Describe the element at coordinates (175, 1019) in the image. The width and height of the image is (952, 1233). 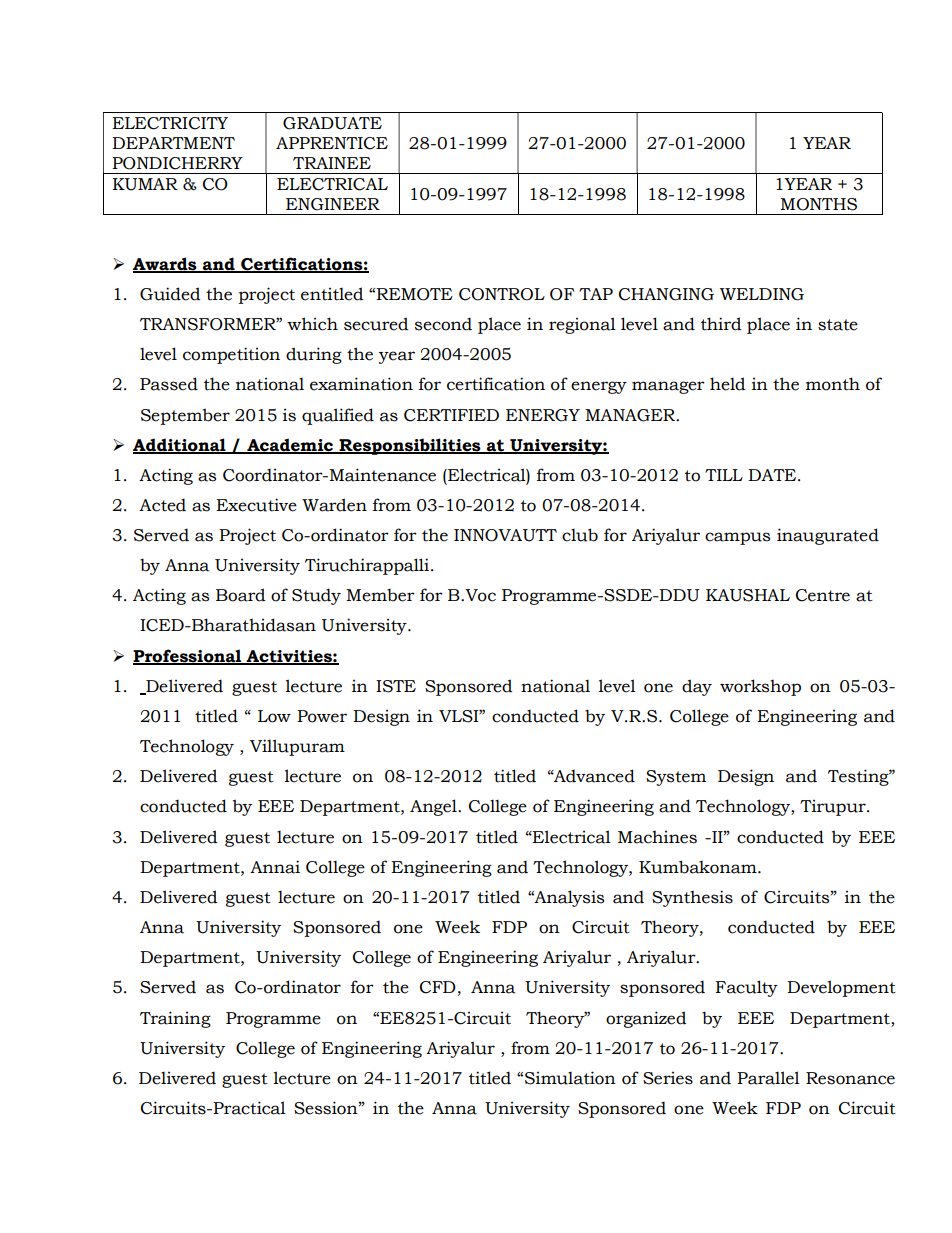
I see `Training` at that location.
